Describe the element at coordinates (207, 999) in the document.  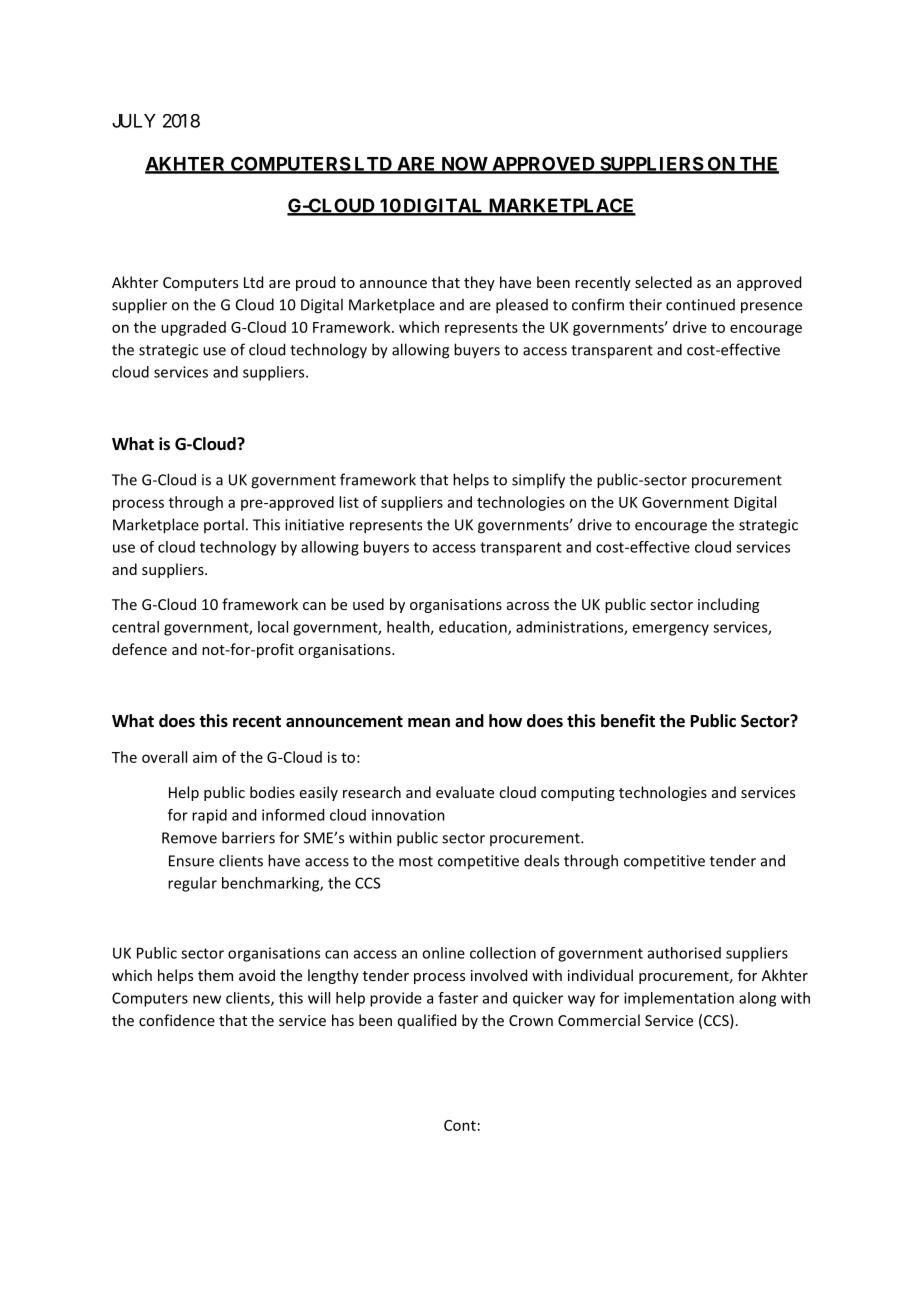
I see `new` at that location.
